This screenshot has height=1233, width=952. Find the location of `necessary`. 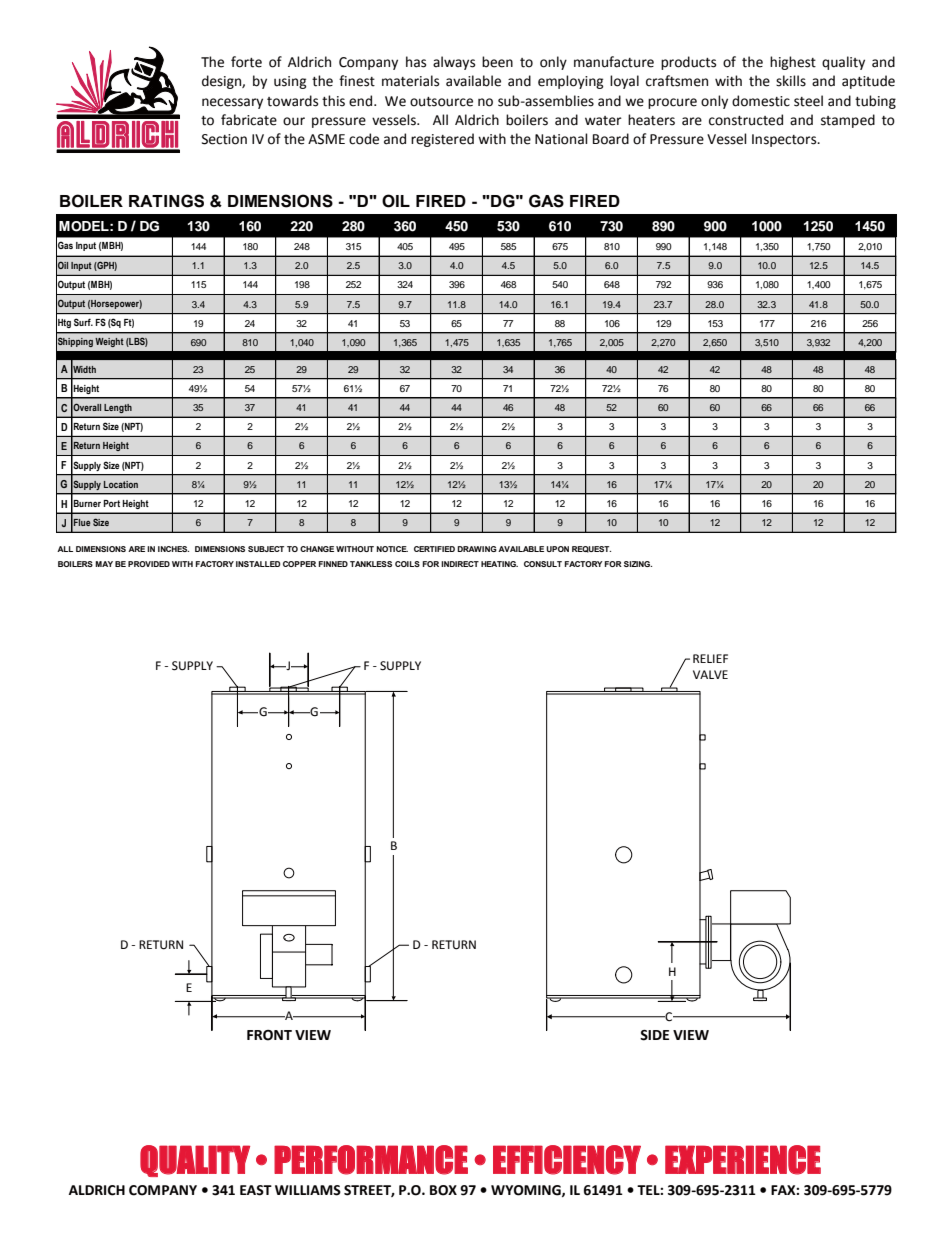

necessary is located at coordinates (232, 103).
